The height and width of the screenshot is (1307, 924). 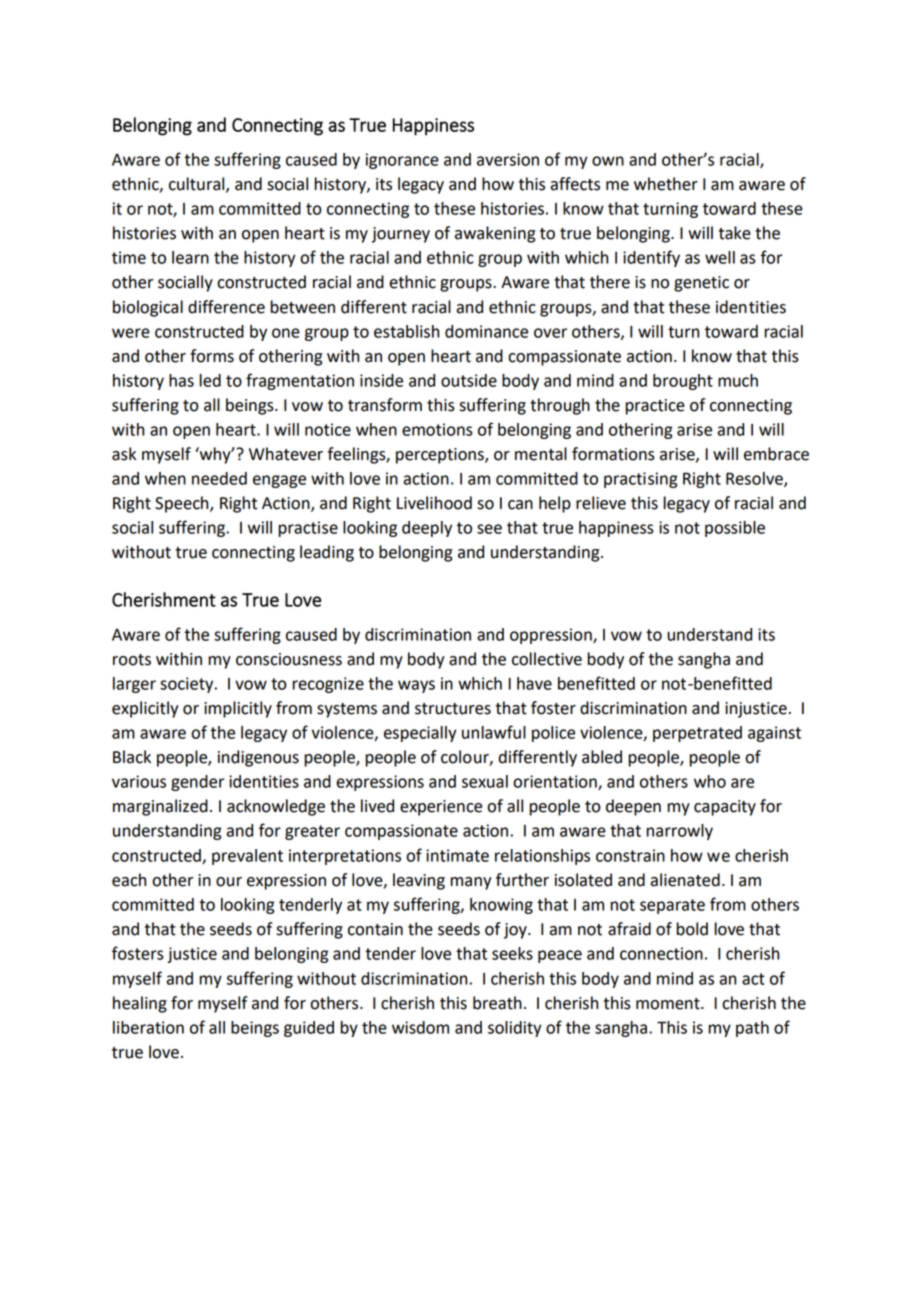 I want to click on breath, so click(x=497, y=1003).
